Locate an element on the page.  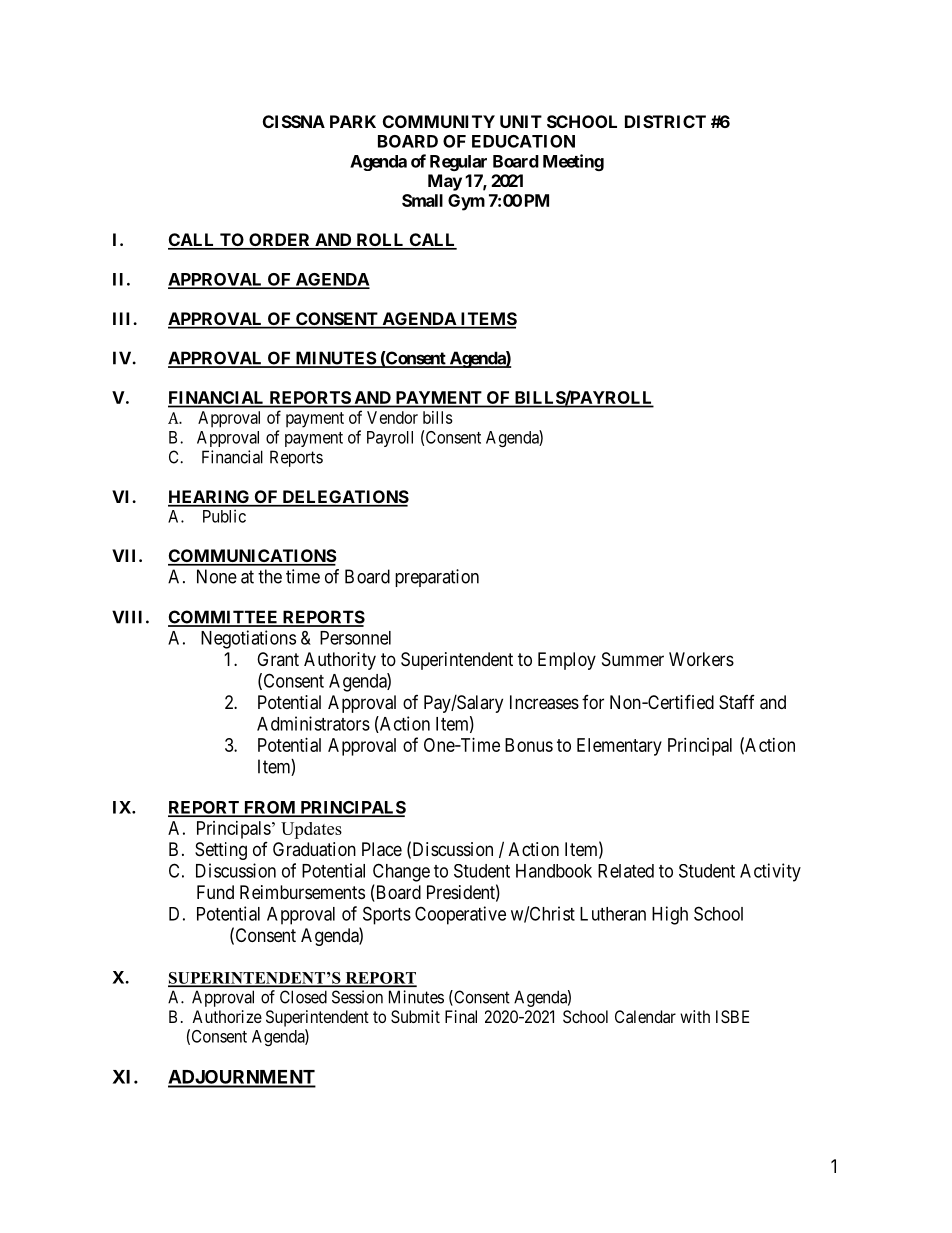
Vendor is located at coordinates (392, 417).
